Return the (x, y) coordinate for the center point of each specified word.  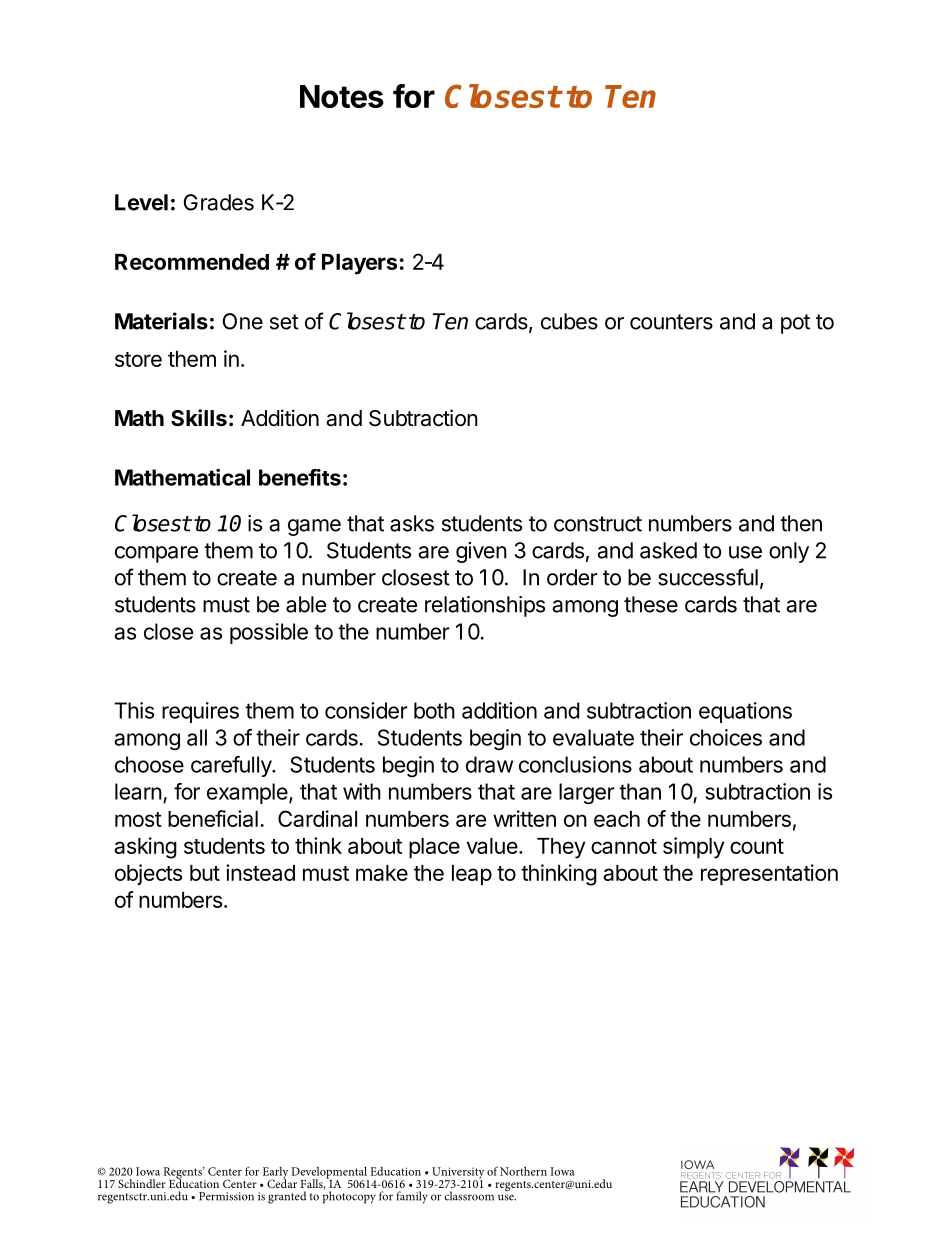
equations (745, 712)
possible (269, 633)
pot (795, 324)
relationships (485, 606)
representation (769, 875)
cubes (569, 321)
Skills (199, 418)
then (801, 523)
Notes (342, 96)
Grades (219, 202)
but (205, 873)
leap (472, 875)
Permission (226, 1196)
